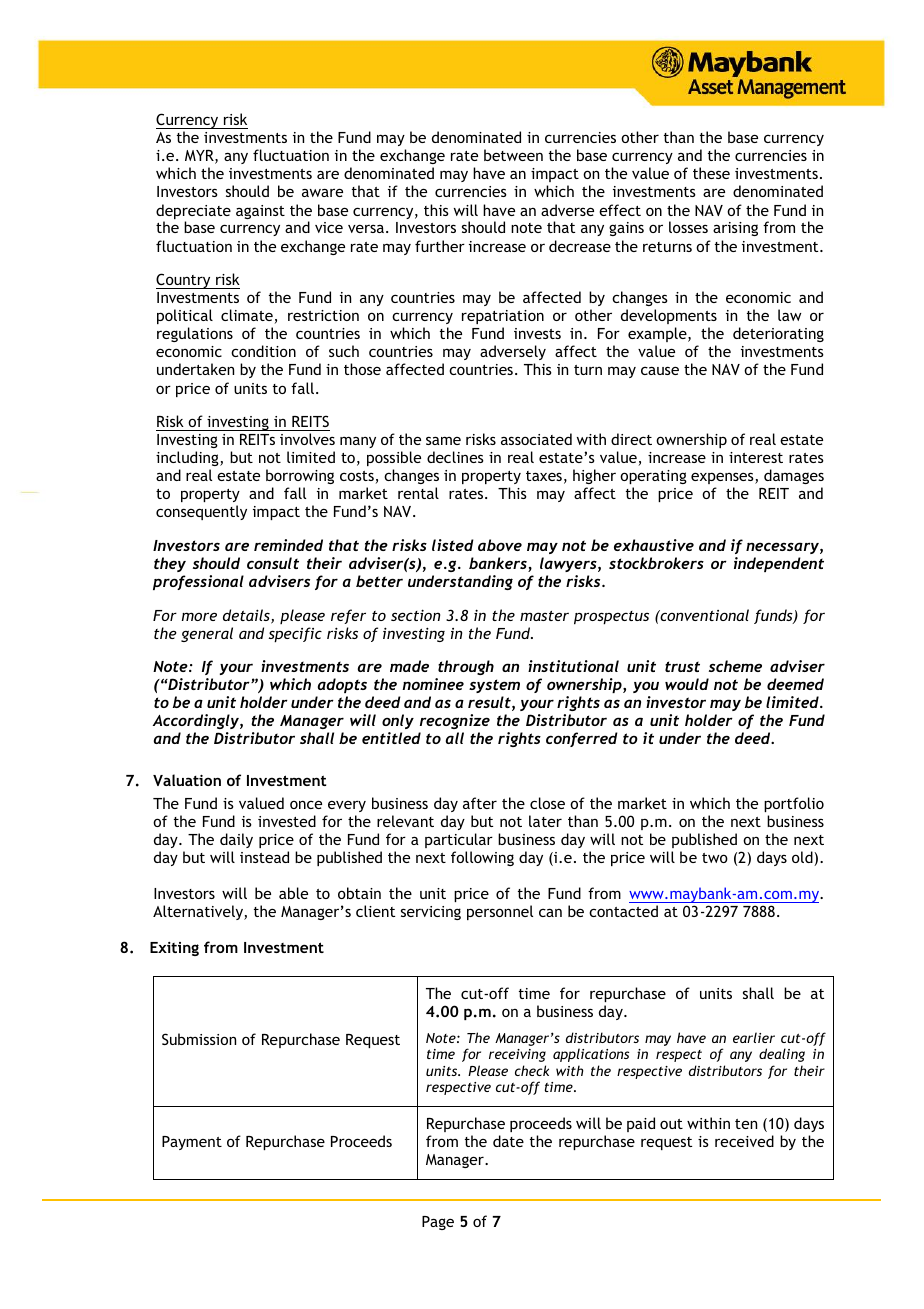 The width and height of the image is (924, 1309). What do you see at coordinates (513, 155) in the image?
I see `between` at bounding box center [513, 155].
